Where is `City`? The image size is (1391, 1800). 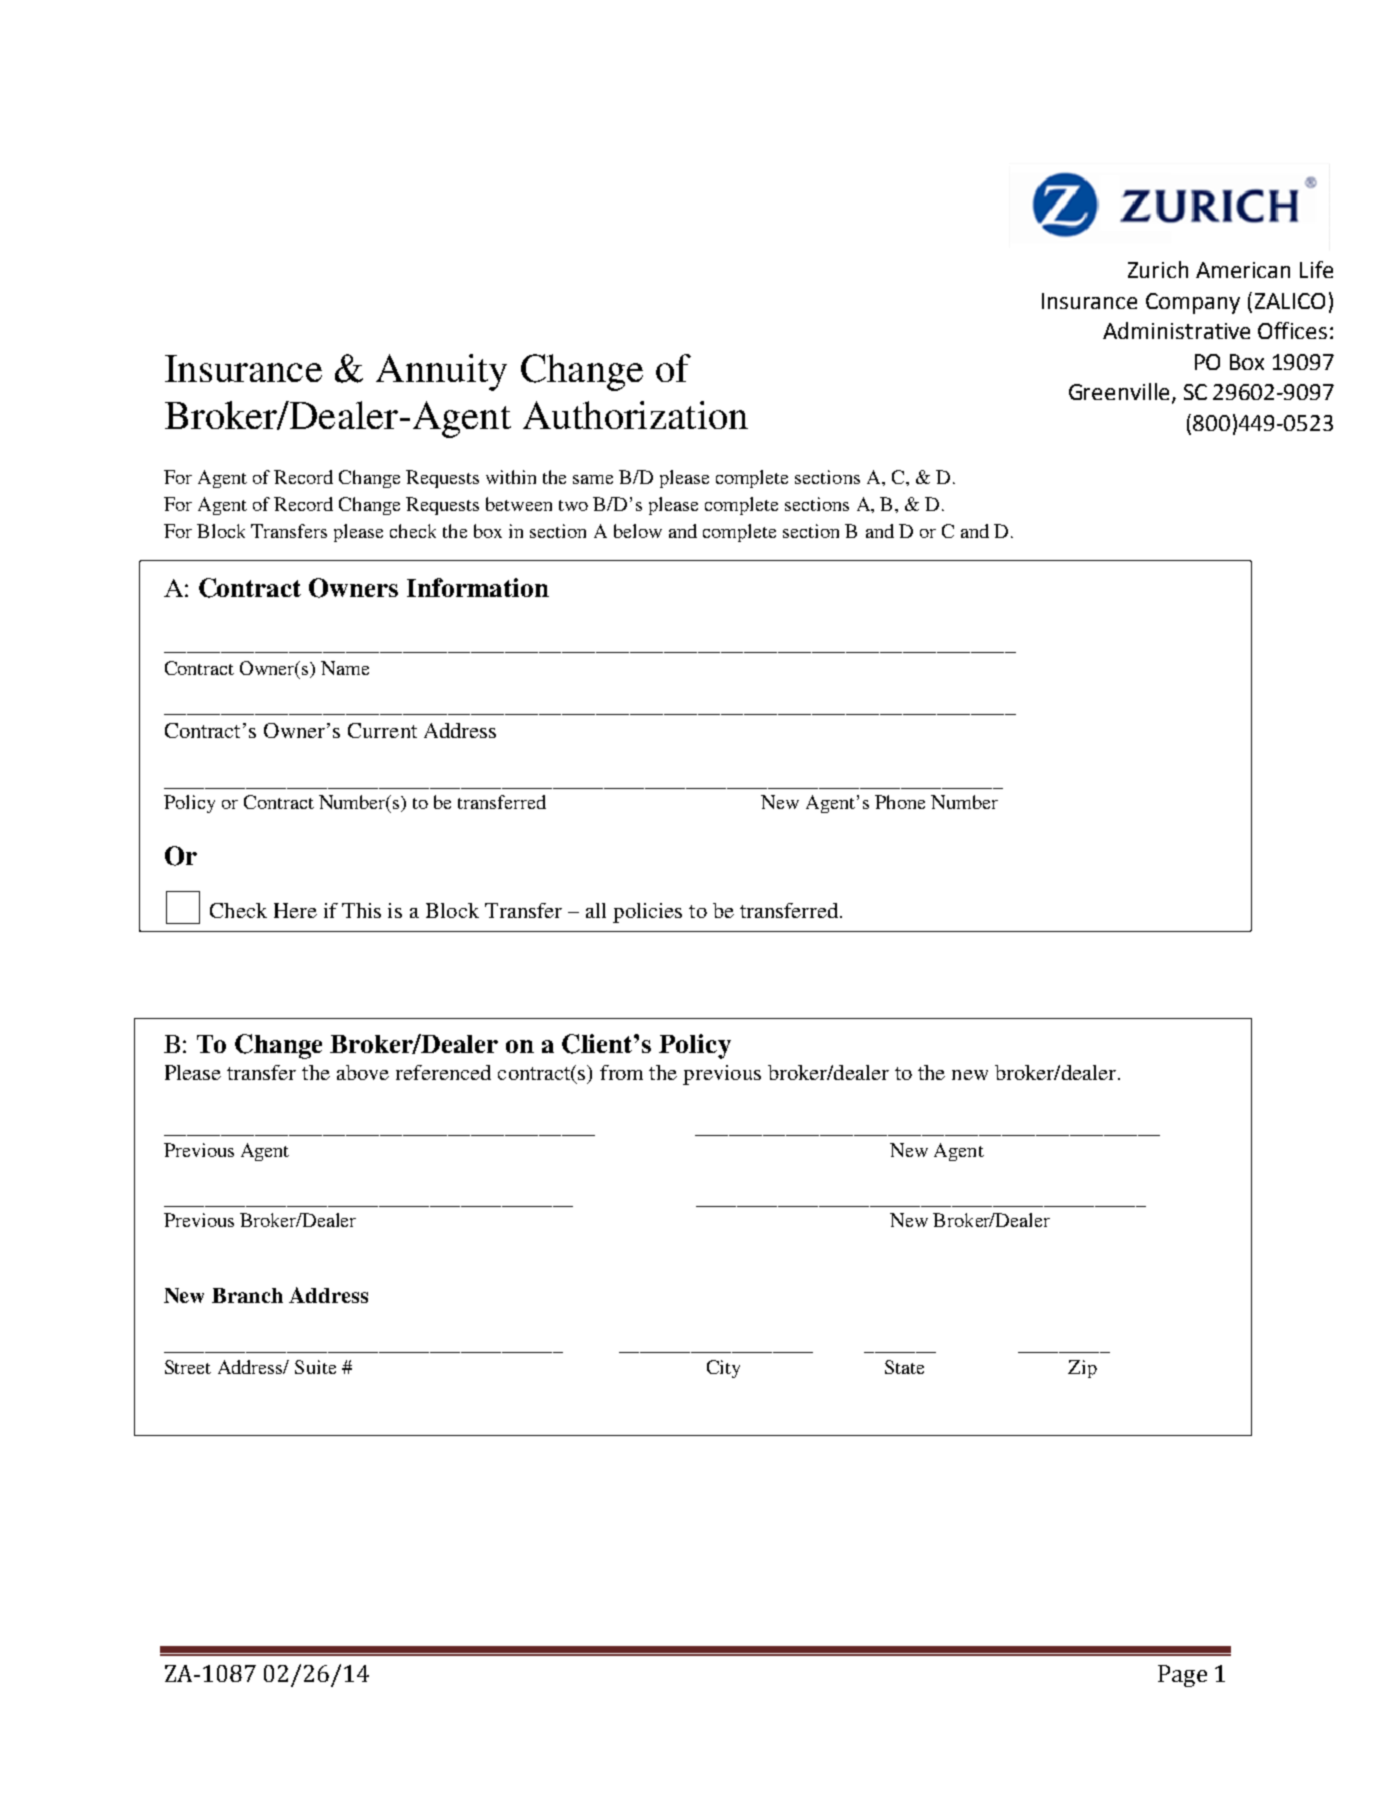
City is located at coordinates (723, 1369).
